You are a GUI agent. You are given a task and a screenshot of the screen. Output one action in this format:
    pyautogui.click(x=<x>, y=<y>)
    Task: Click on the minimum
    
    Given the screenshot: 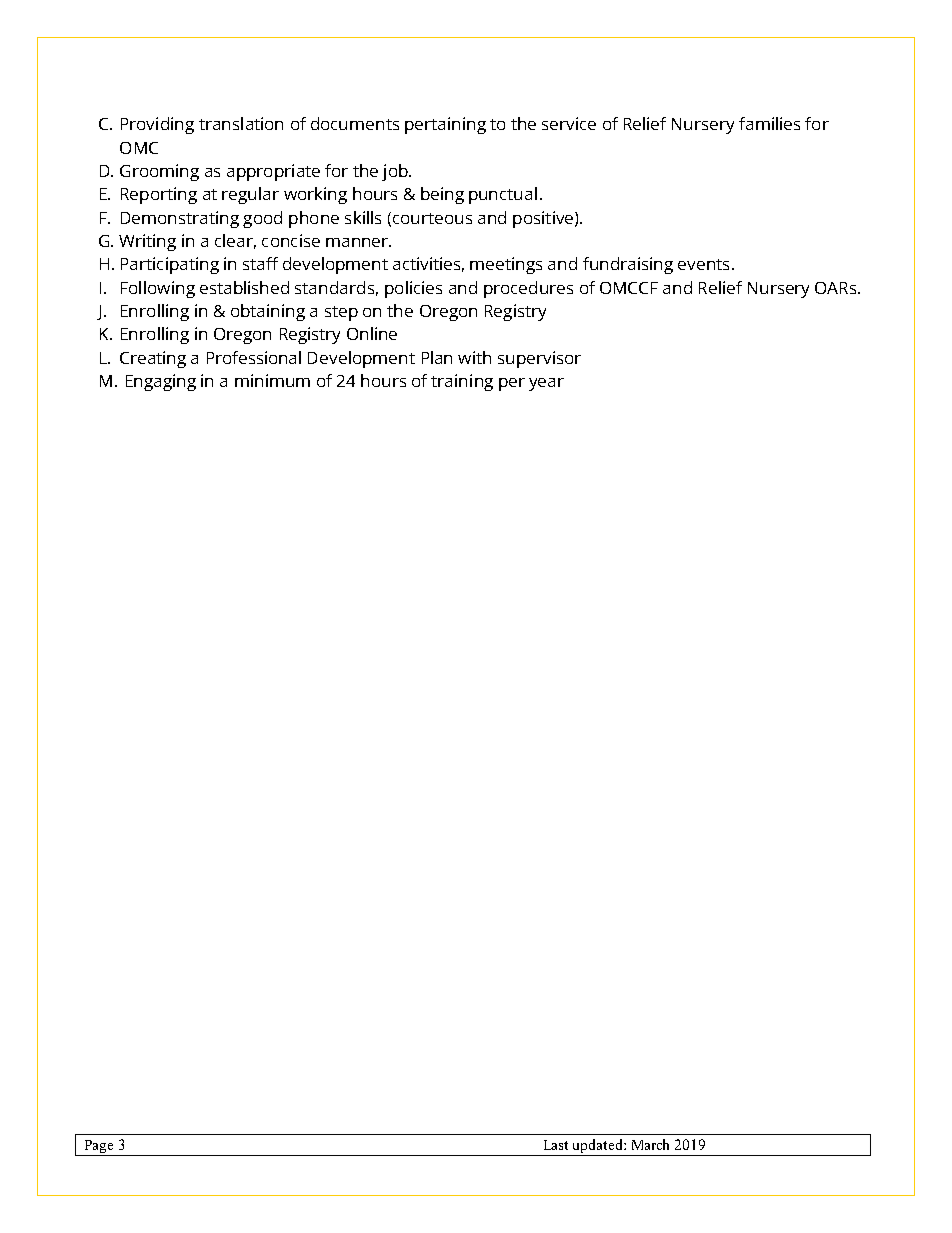 What is the action you would take?
    pyautogui.click(x=272, y=380)
